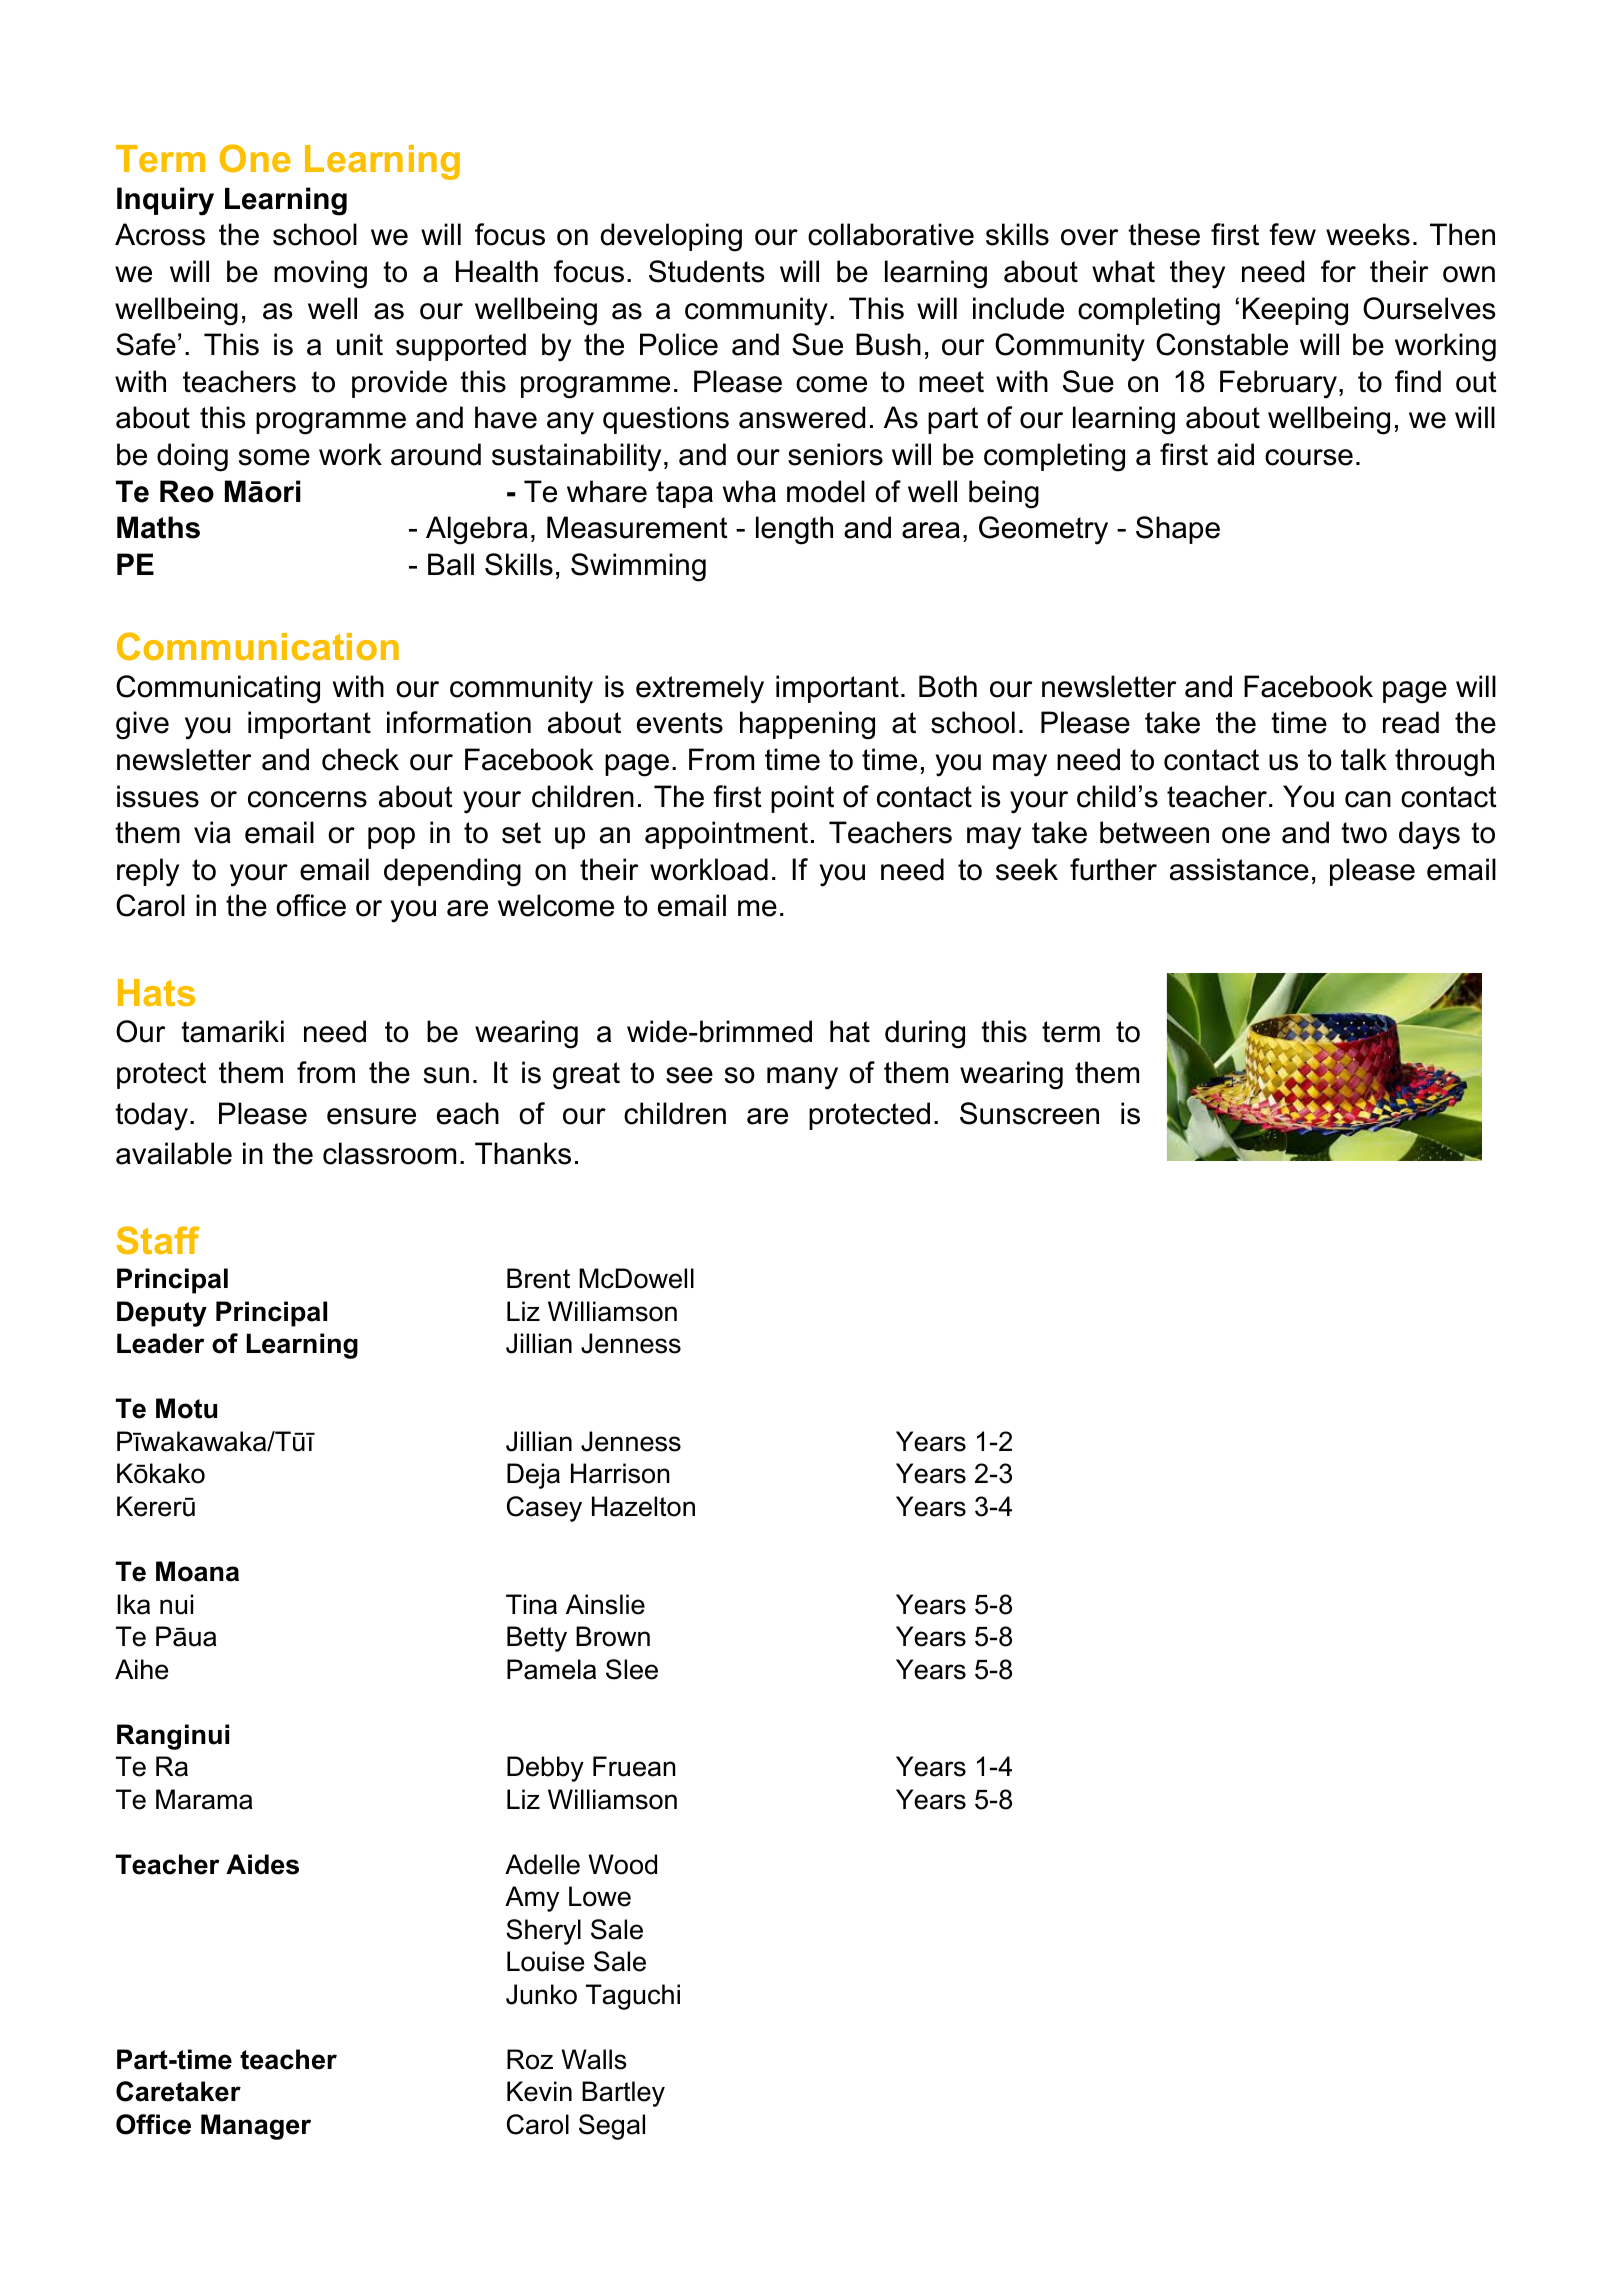  Describe the element at coordinates (613, 1636) in the screenshot. I see `Brown` at that location.
